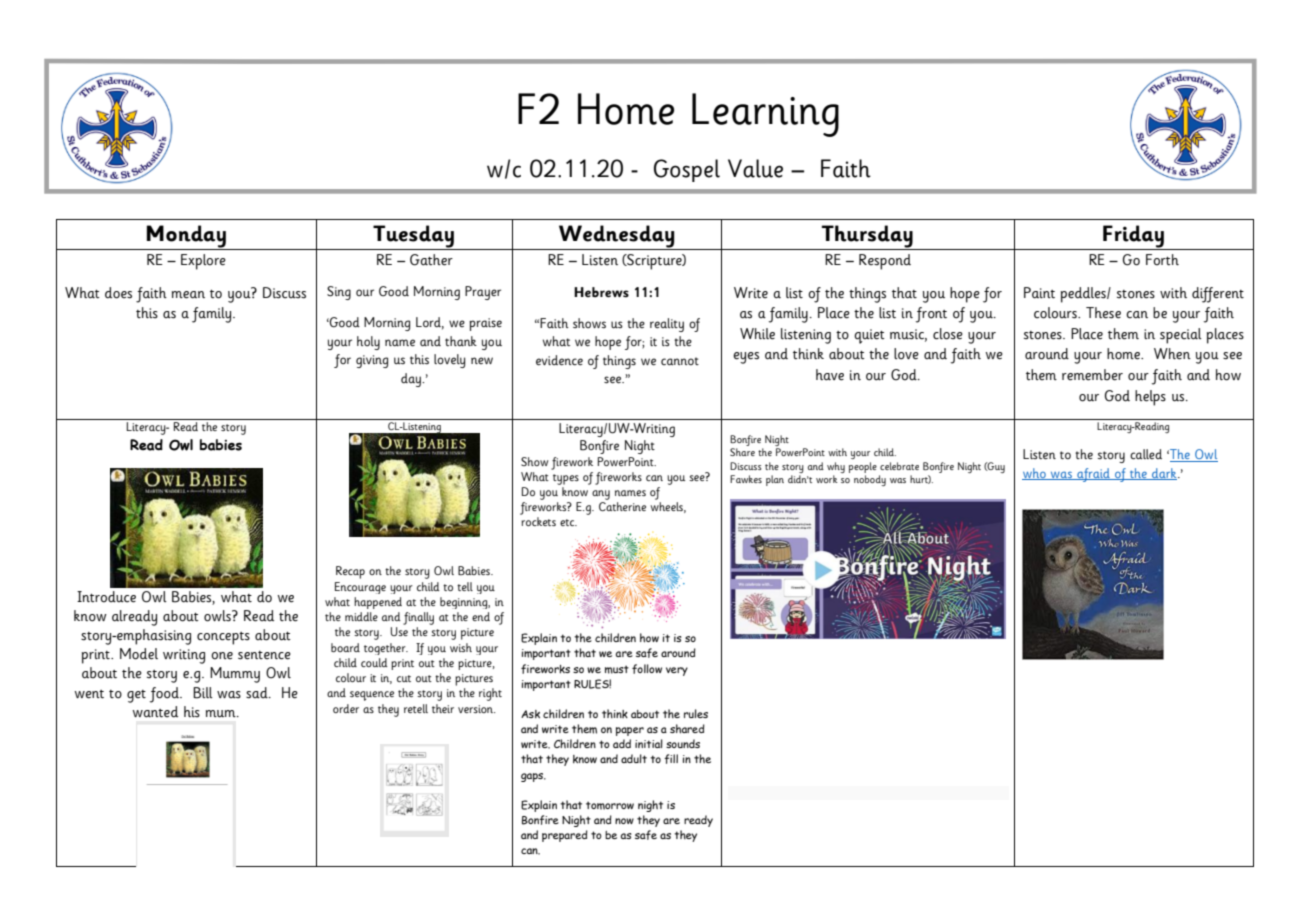 The height and width of the image is (924, 1308). I want to click on any, so click(601, 495).
